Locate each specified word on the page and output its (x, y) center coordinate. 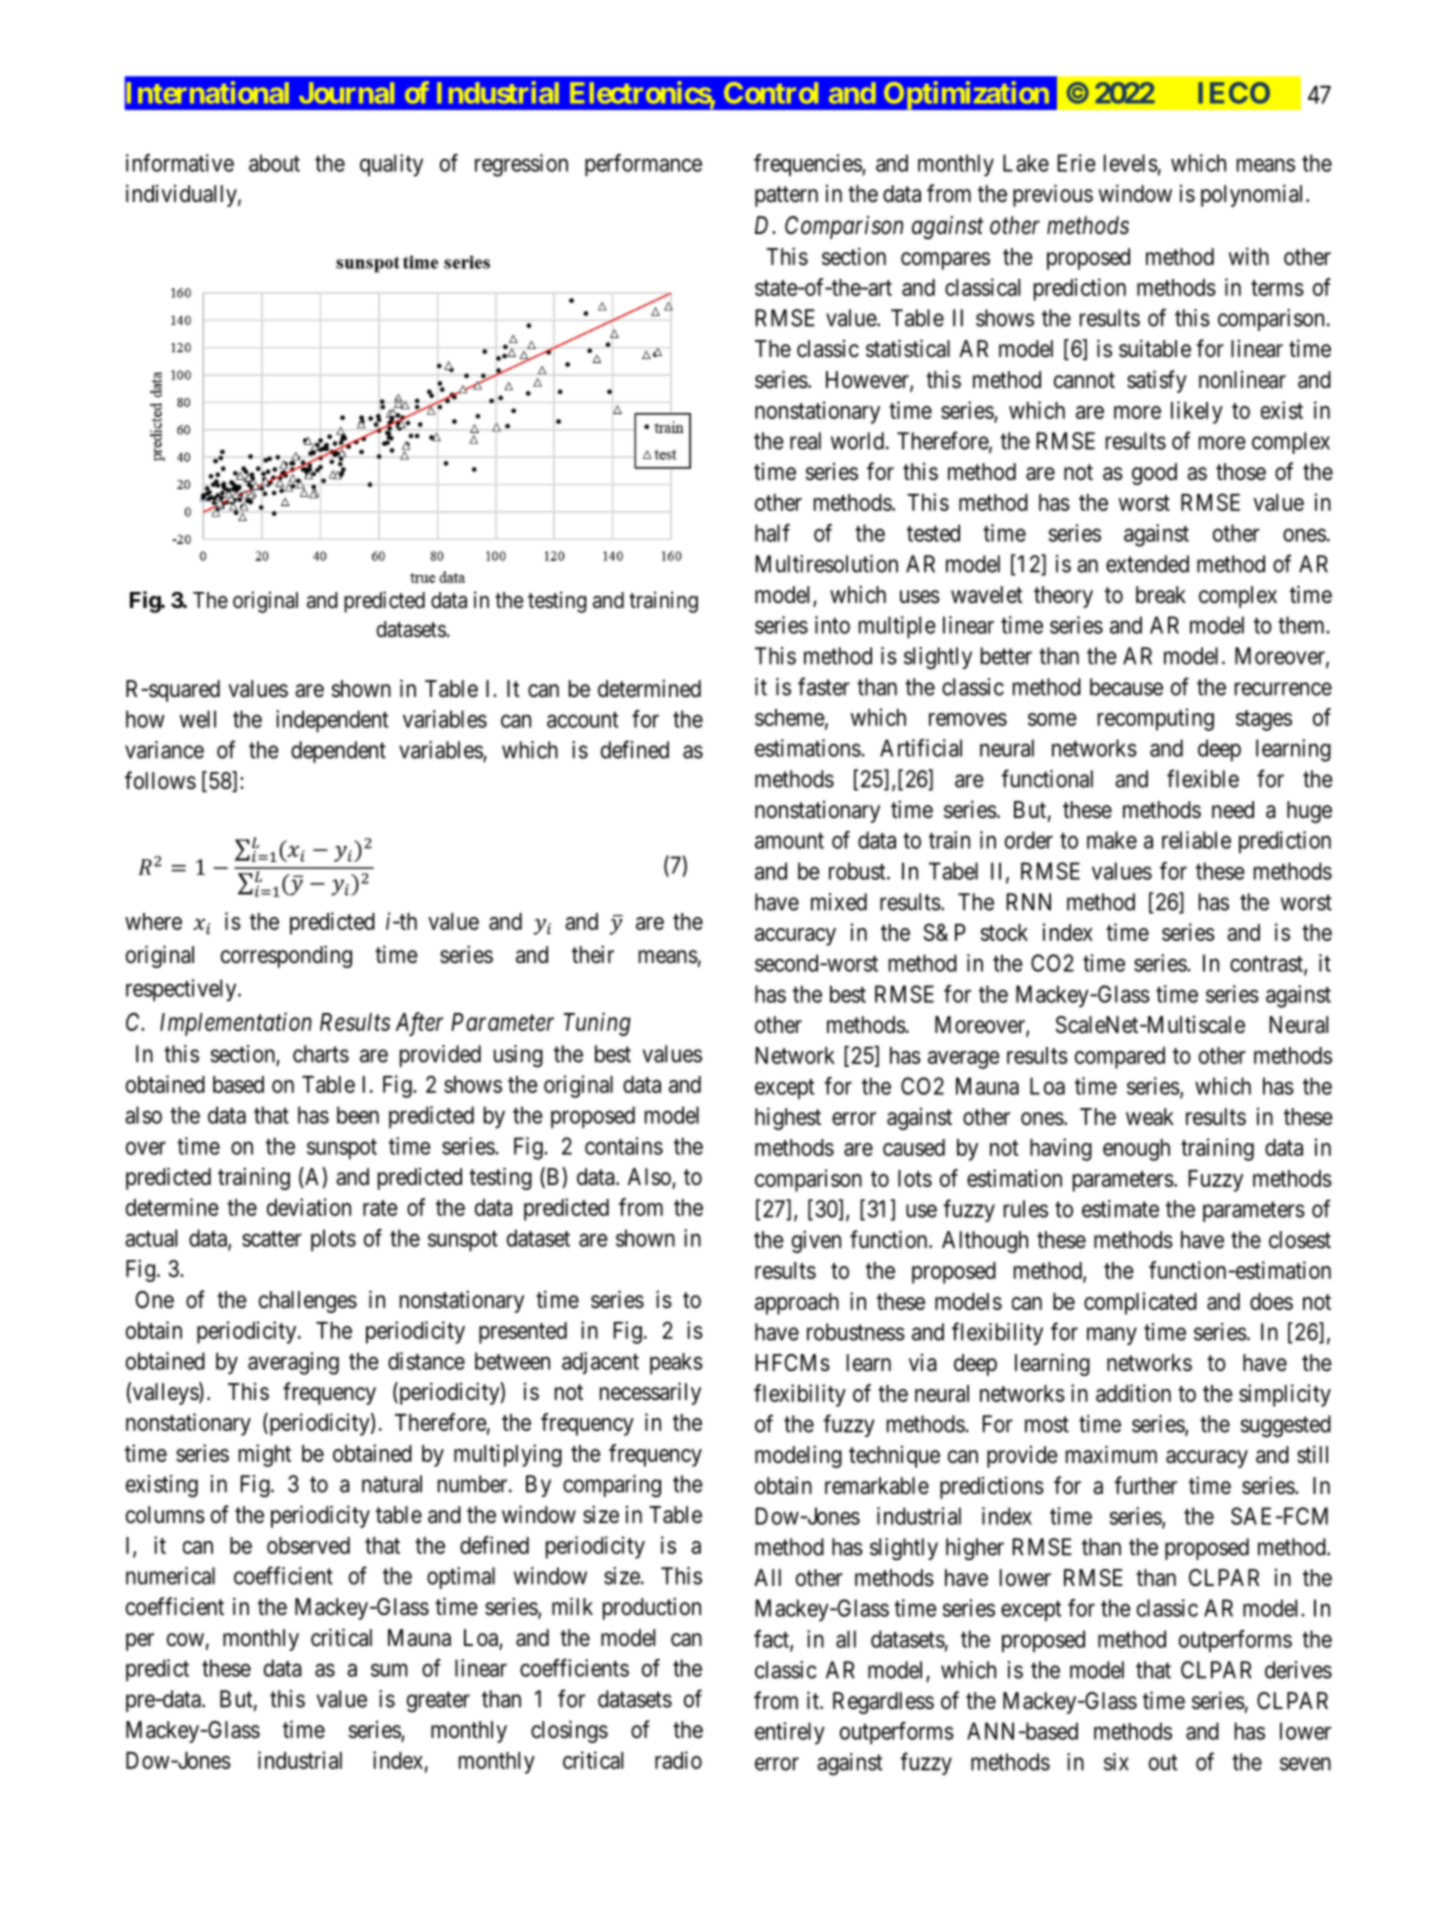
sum (389, 1670)
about (274, 163)
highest (788, 1118)
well (198, 719)
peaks (676, 1364)
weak (1150, 1117)
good (1154, 474)
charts (321, 1054)
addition (1133, 1393)
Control (771, 93)
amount (789, 841)
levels (1131, 163)
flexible (1203, 778)
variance (164, 750)
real (805, 441)
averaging (293, 1363)
